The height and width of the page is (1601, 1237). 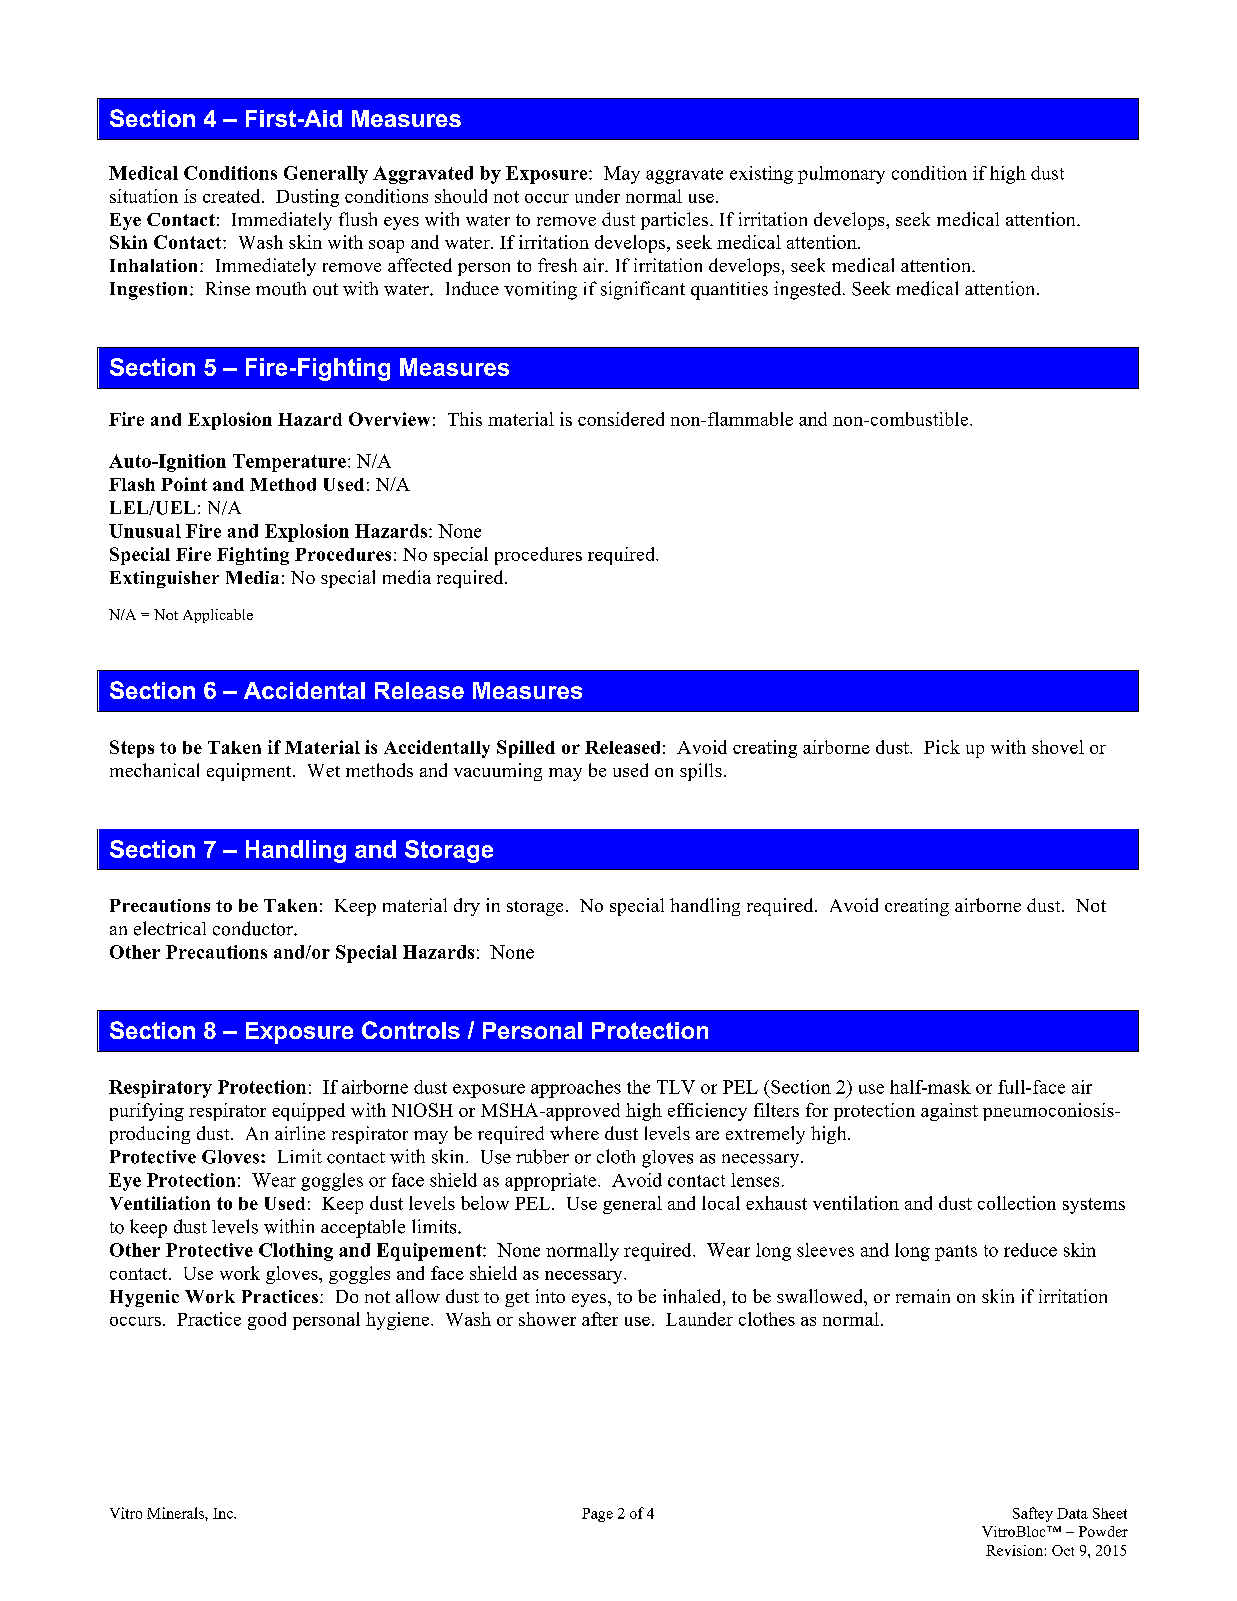 I want to click on spills, so click(x=701, y=772).
